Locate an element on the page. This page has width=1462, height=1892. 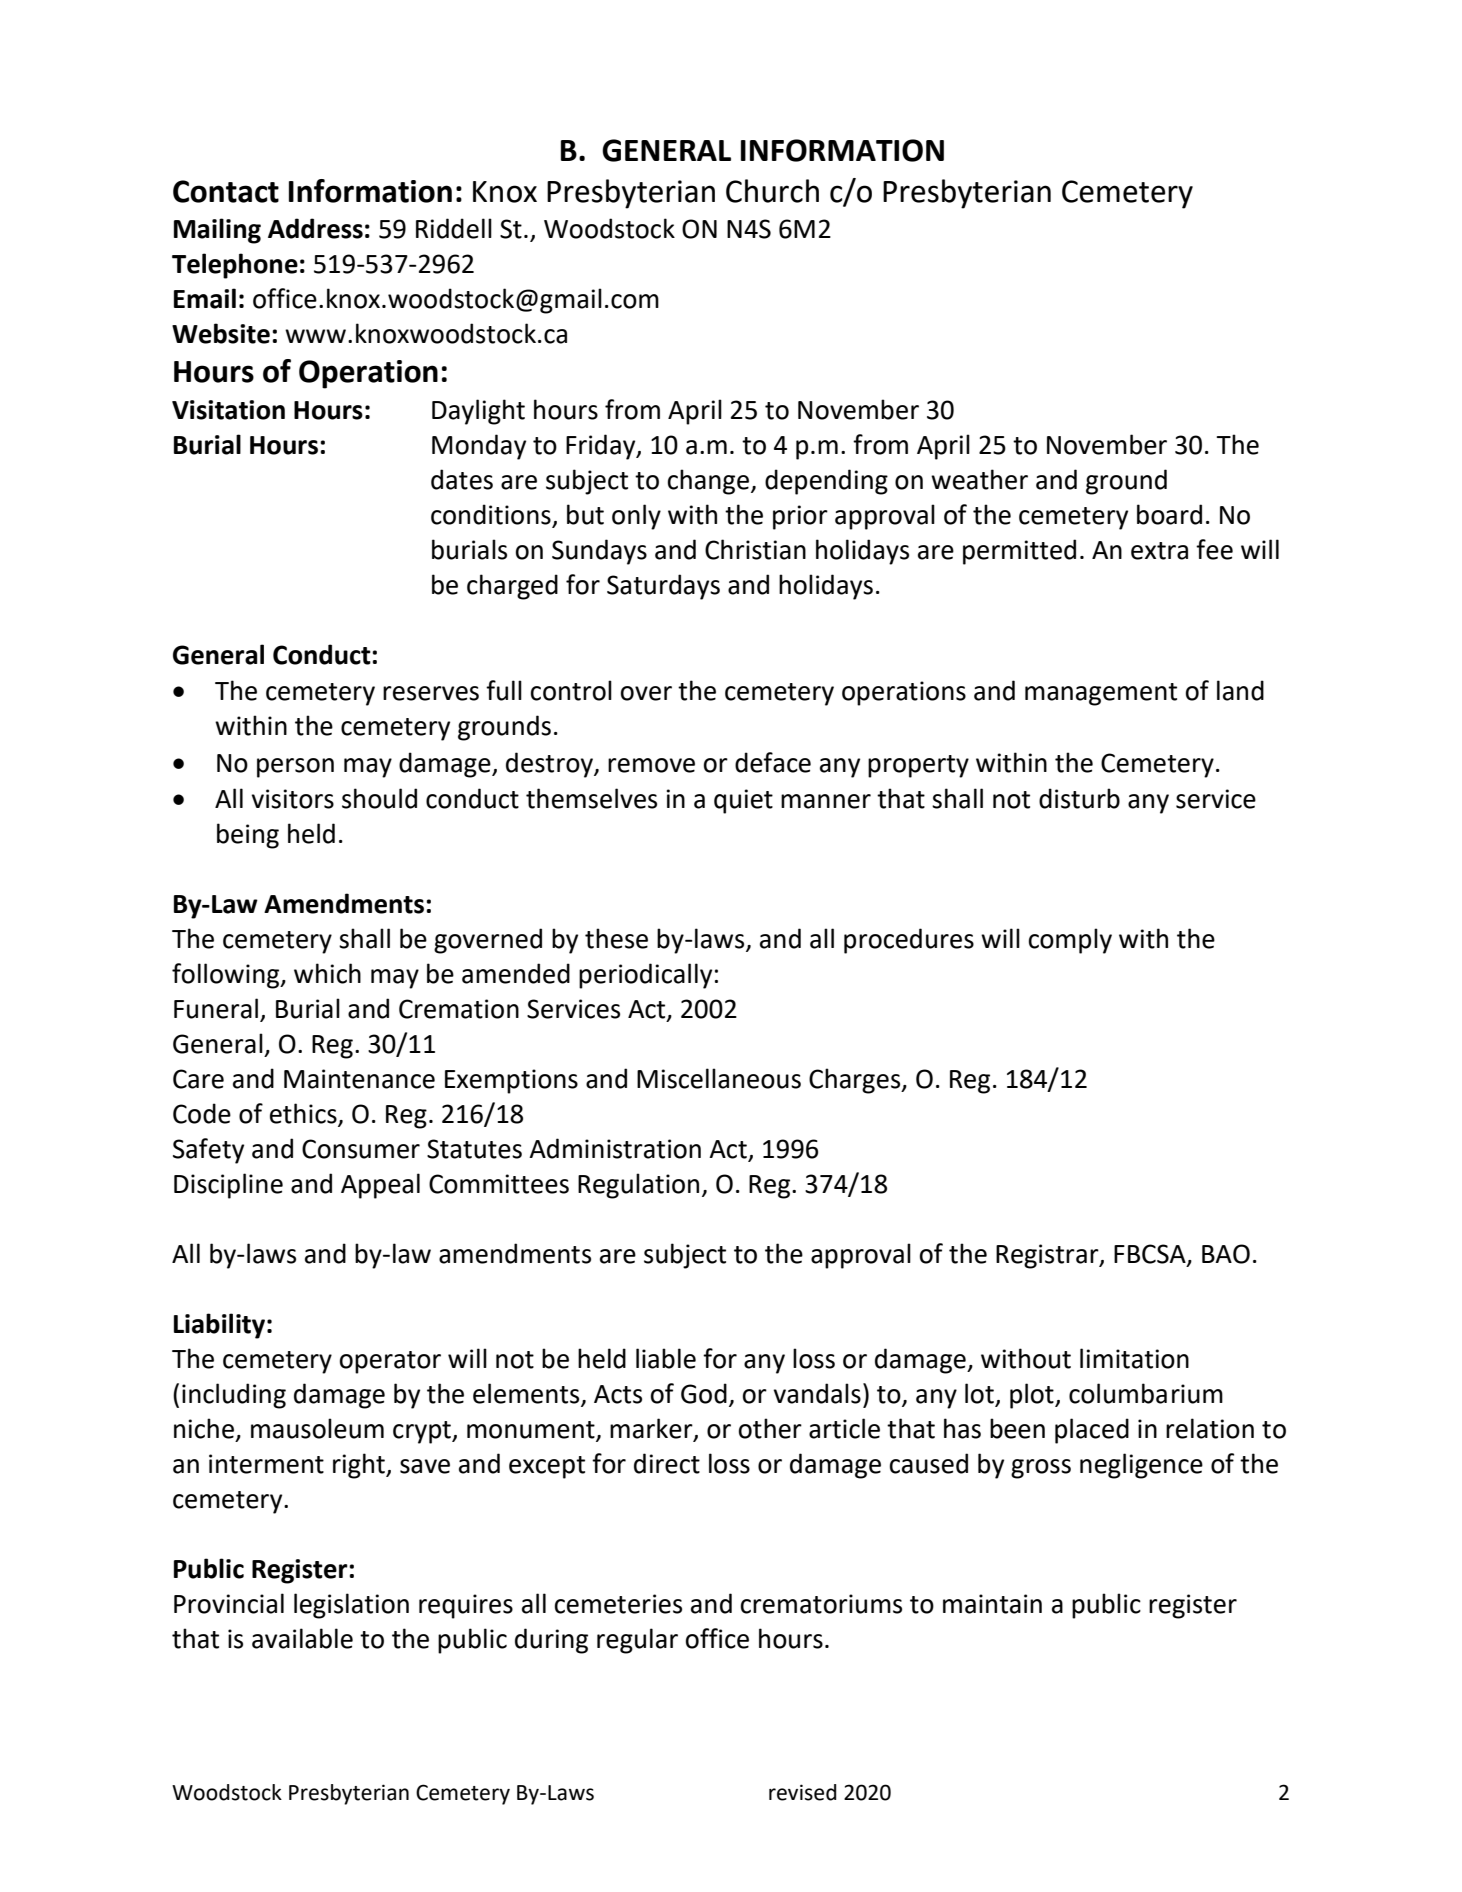
Church is located at coordinates (772, 191).
